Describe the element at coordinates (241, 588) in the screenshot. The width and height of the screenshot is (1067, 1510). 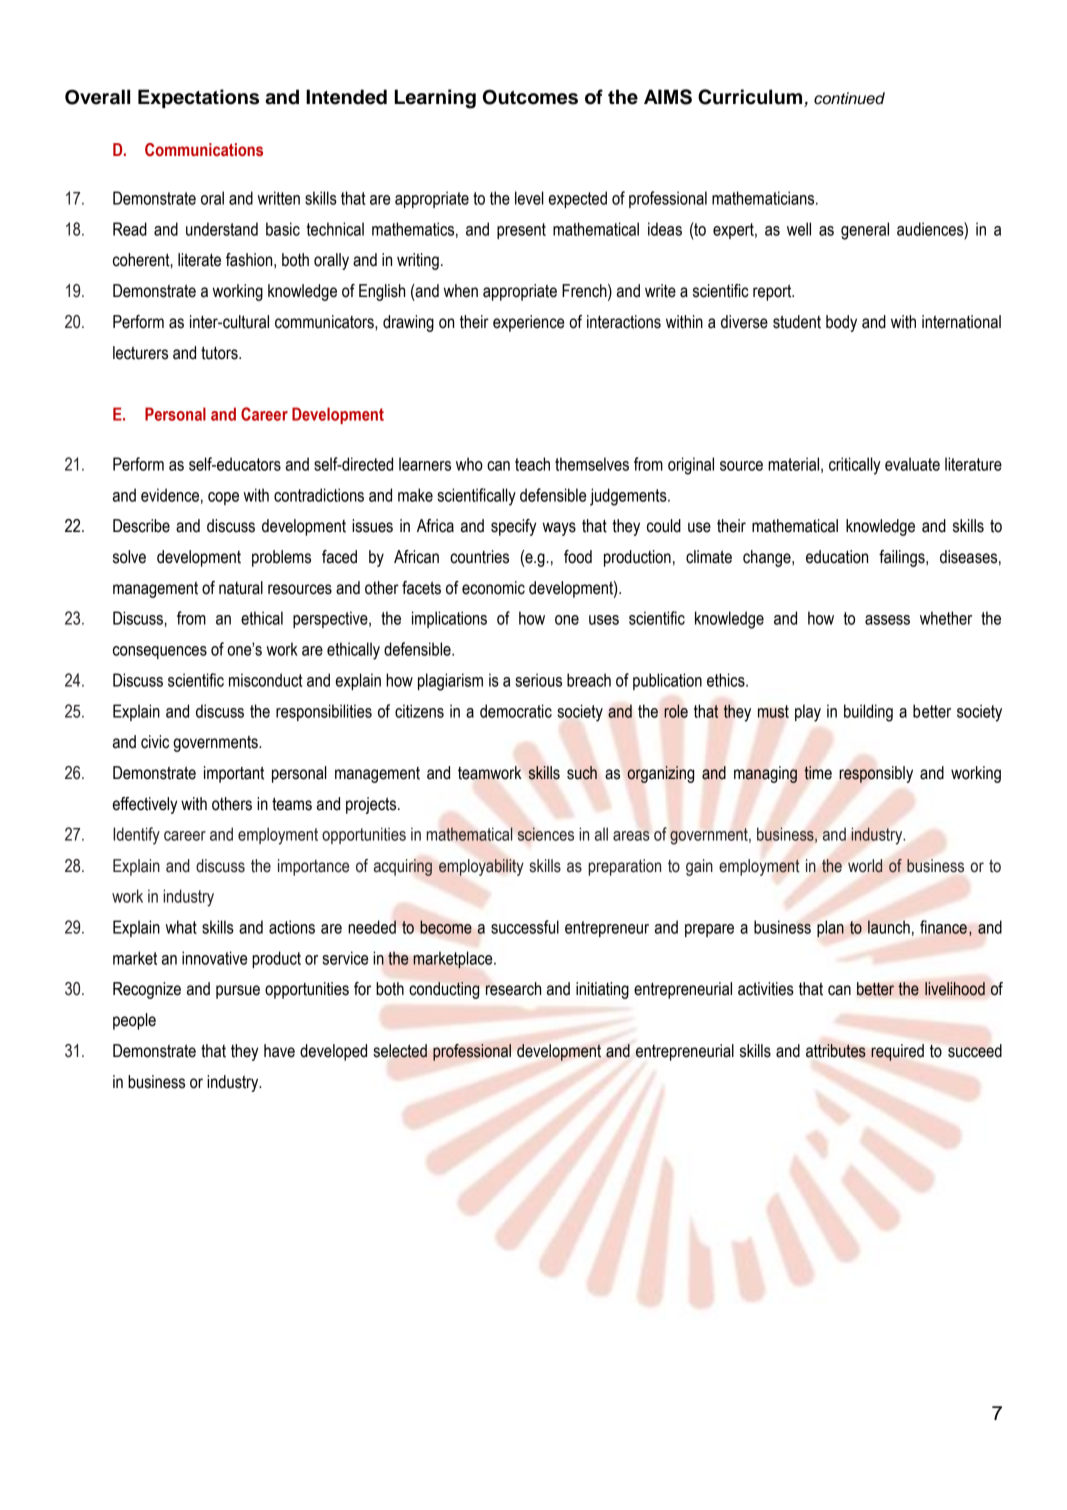
I see `natural` at that location.
